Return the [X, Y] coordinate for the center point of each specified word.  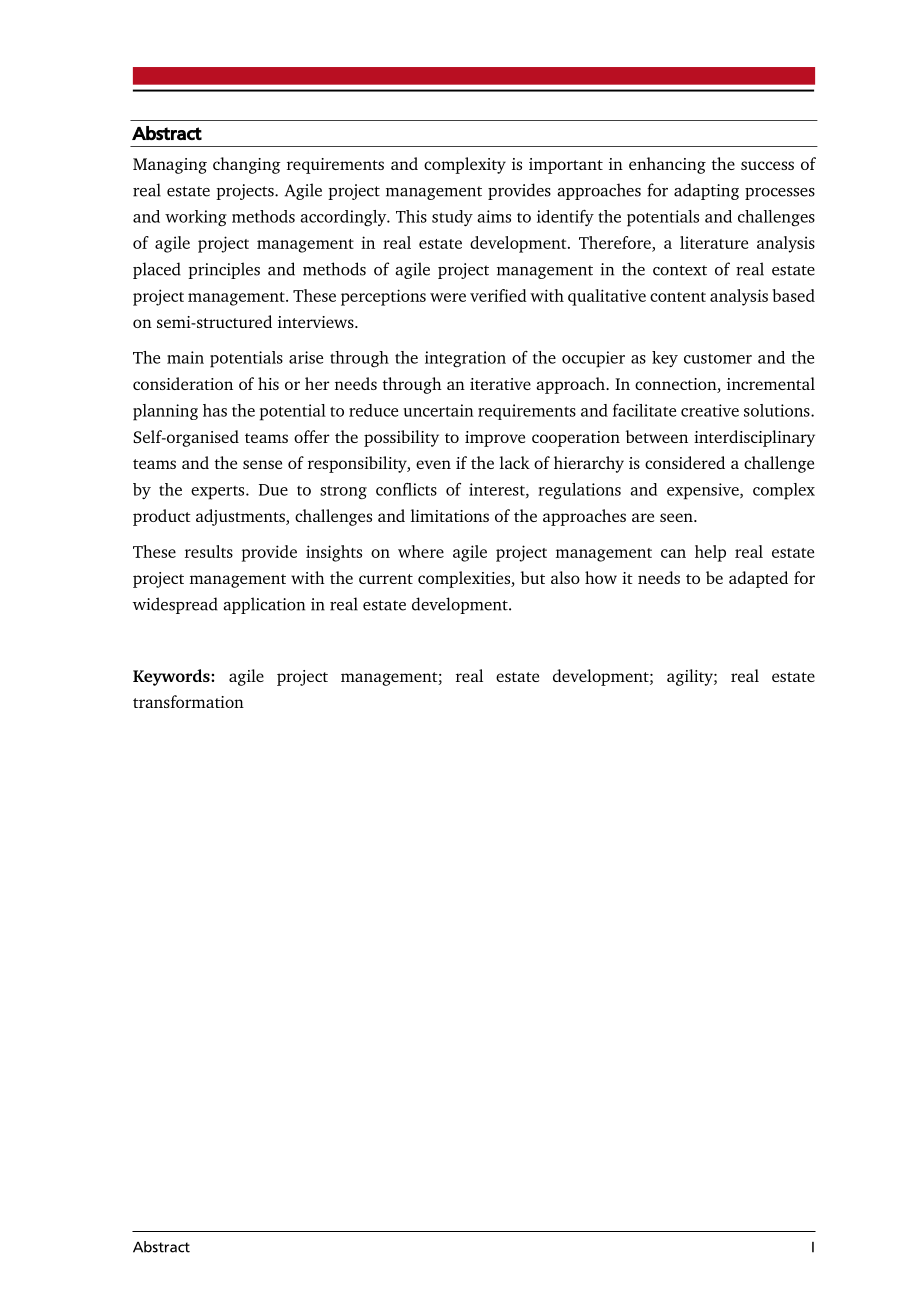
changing [247, 165]
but [533, 577]
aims [494, 216]
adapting [706, 191]
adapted [758, 579]
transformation [188, 701]
